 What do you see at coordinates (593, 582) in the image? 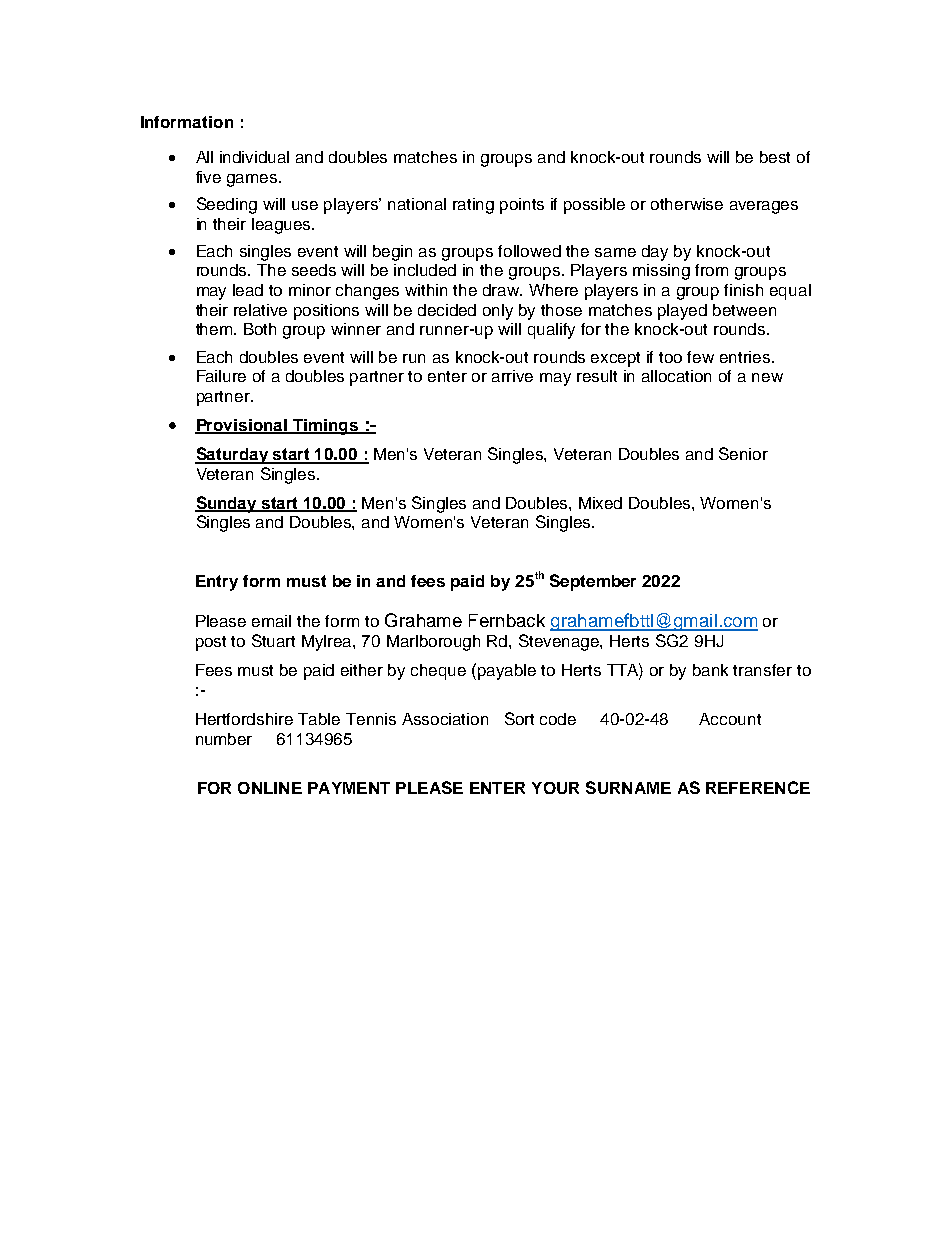
I see `September` at bounding box center [593, 582].
